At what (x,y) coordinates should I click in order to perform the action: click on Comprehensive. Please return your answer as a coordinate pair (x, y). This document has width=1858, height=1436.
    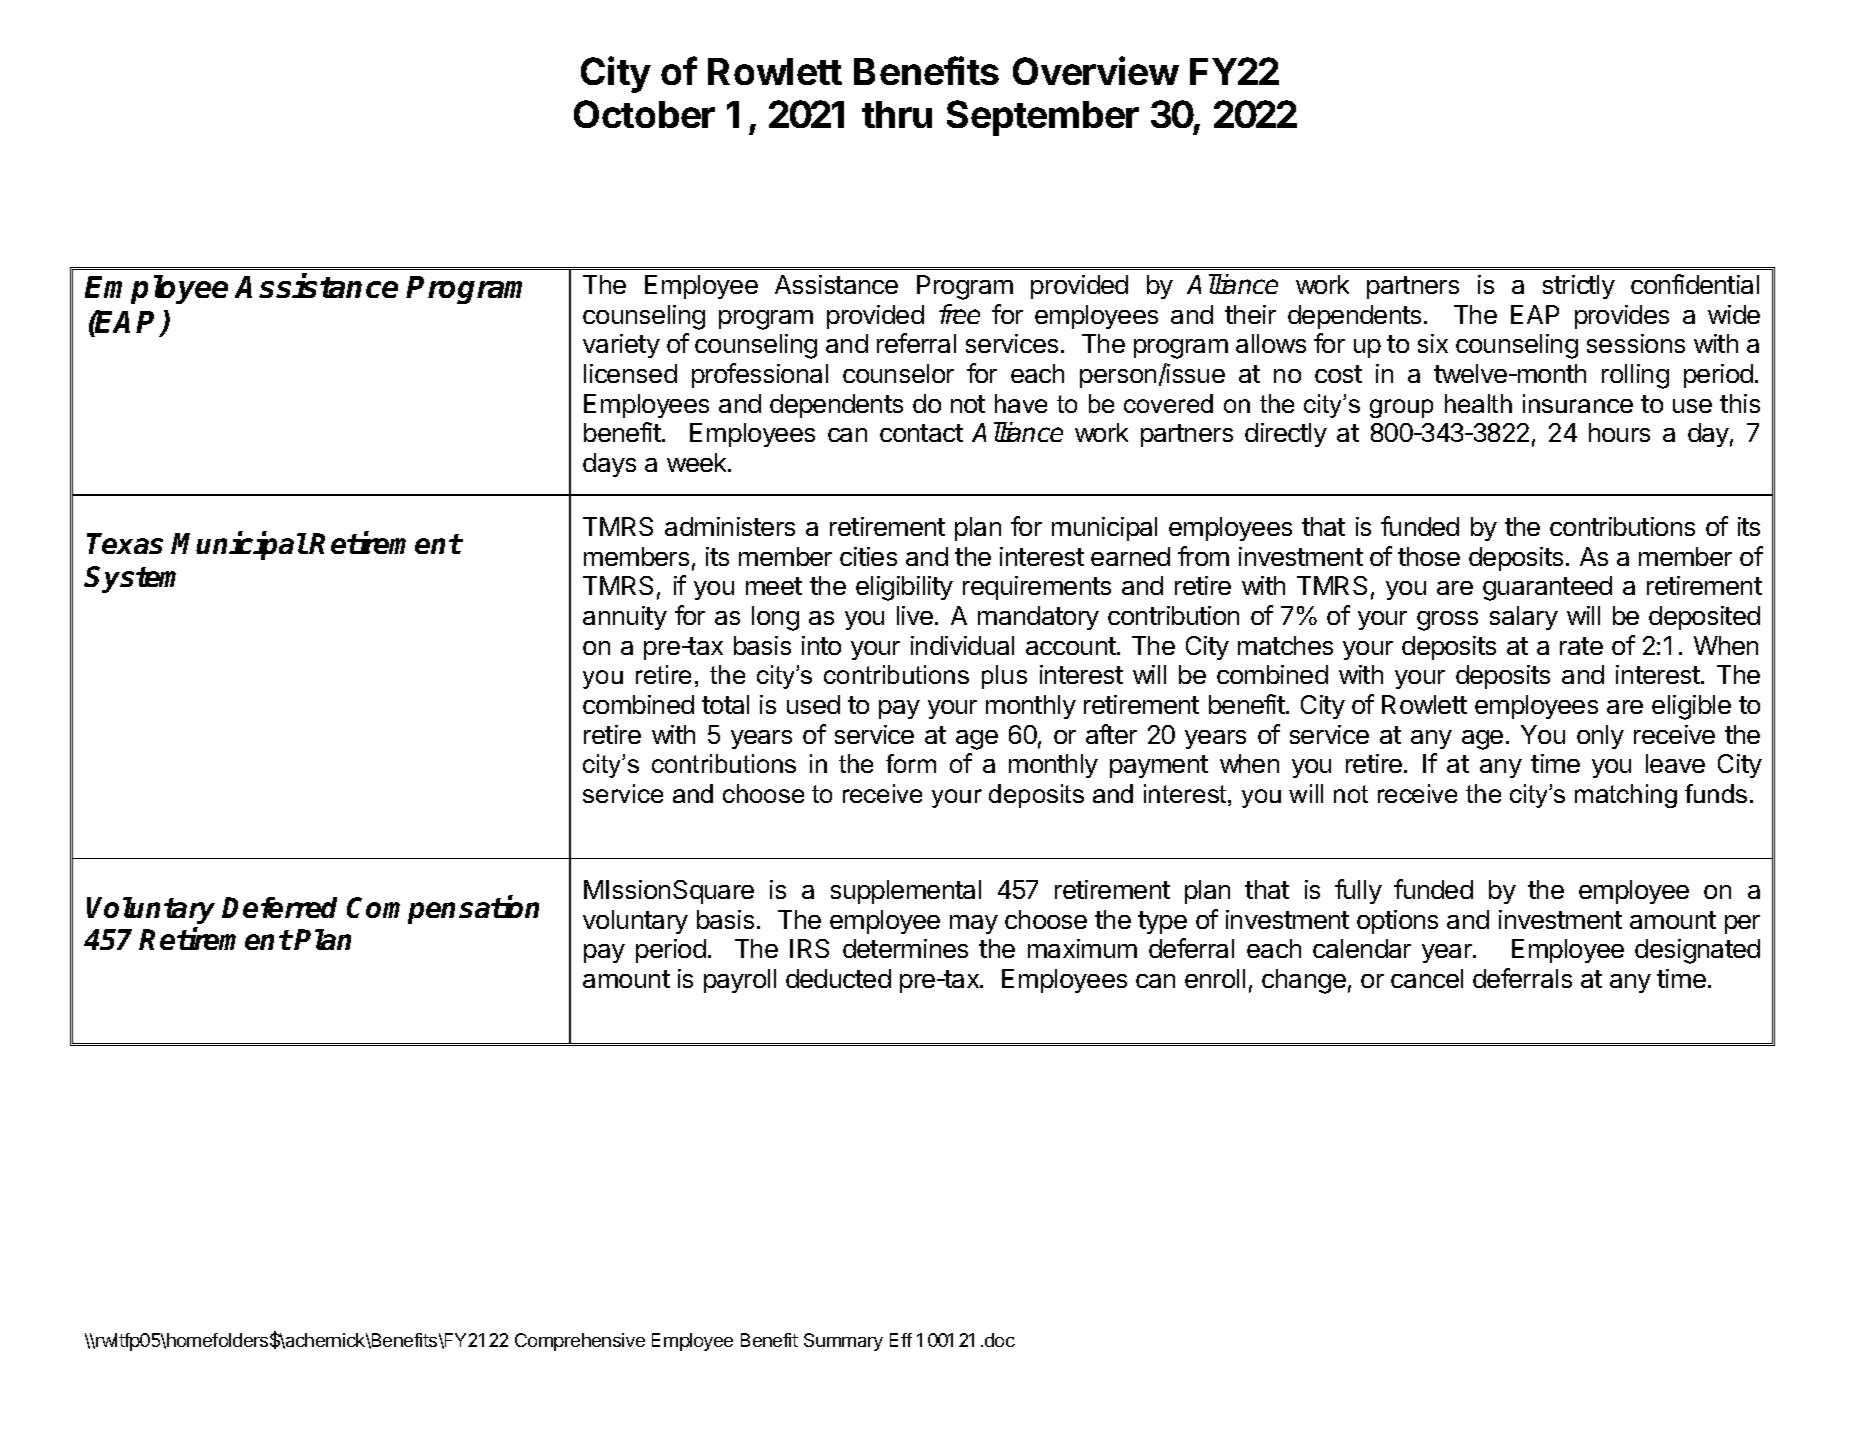
    Looking at the image, I should click on (580, 1342).
